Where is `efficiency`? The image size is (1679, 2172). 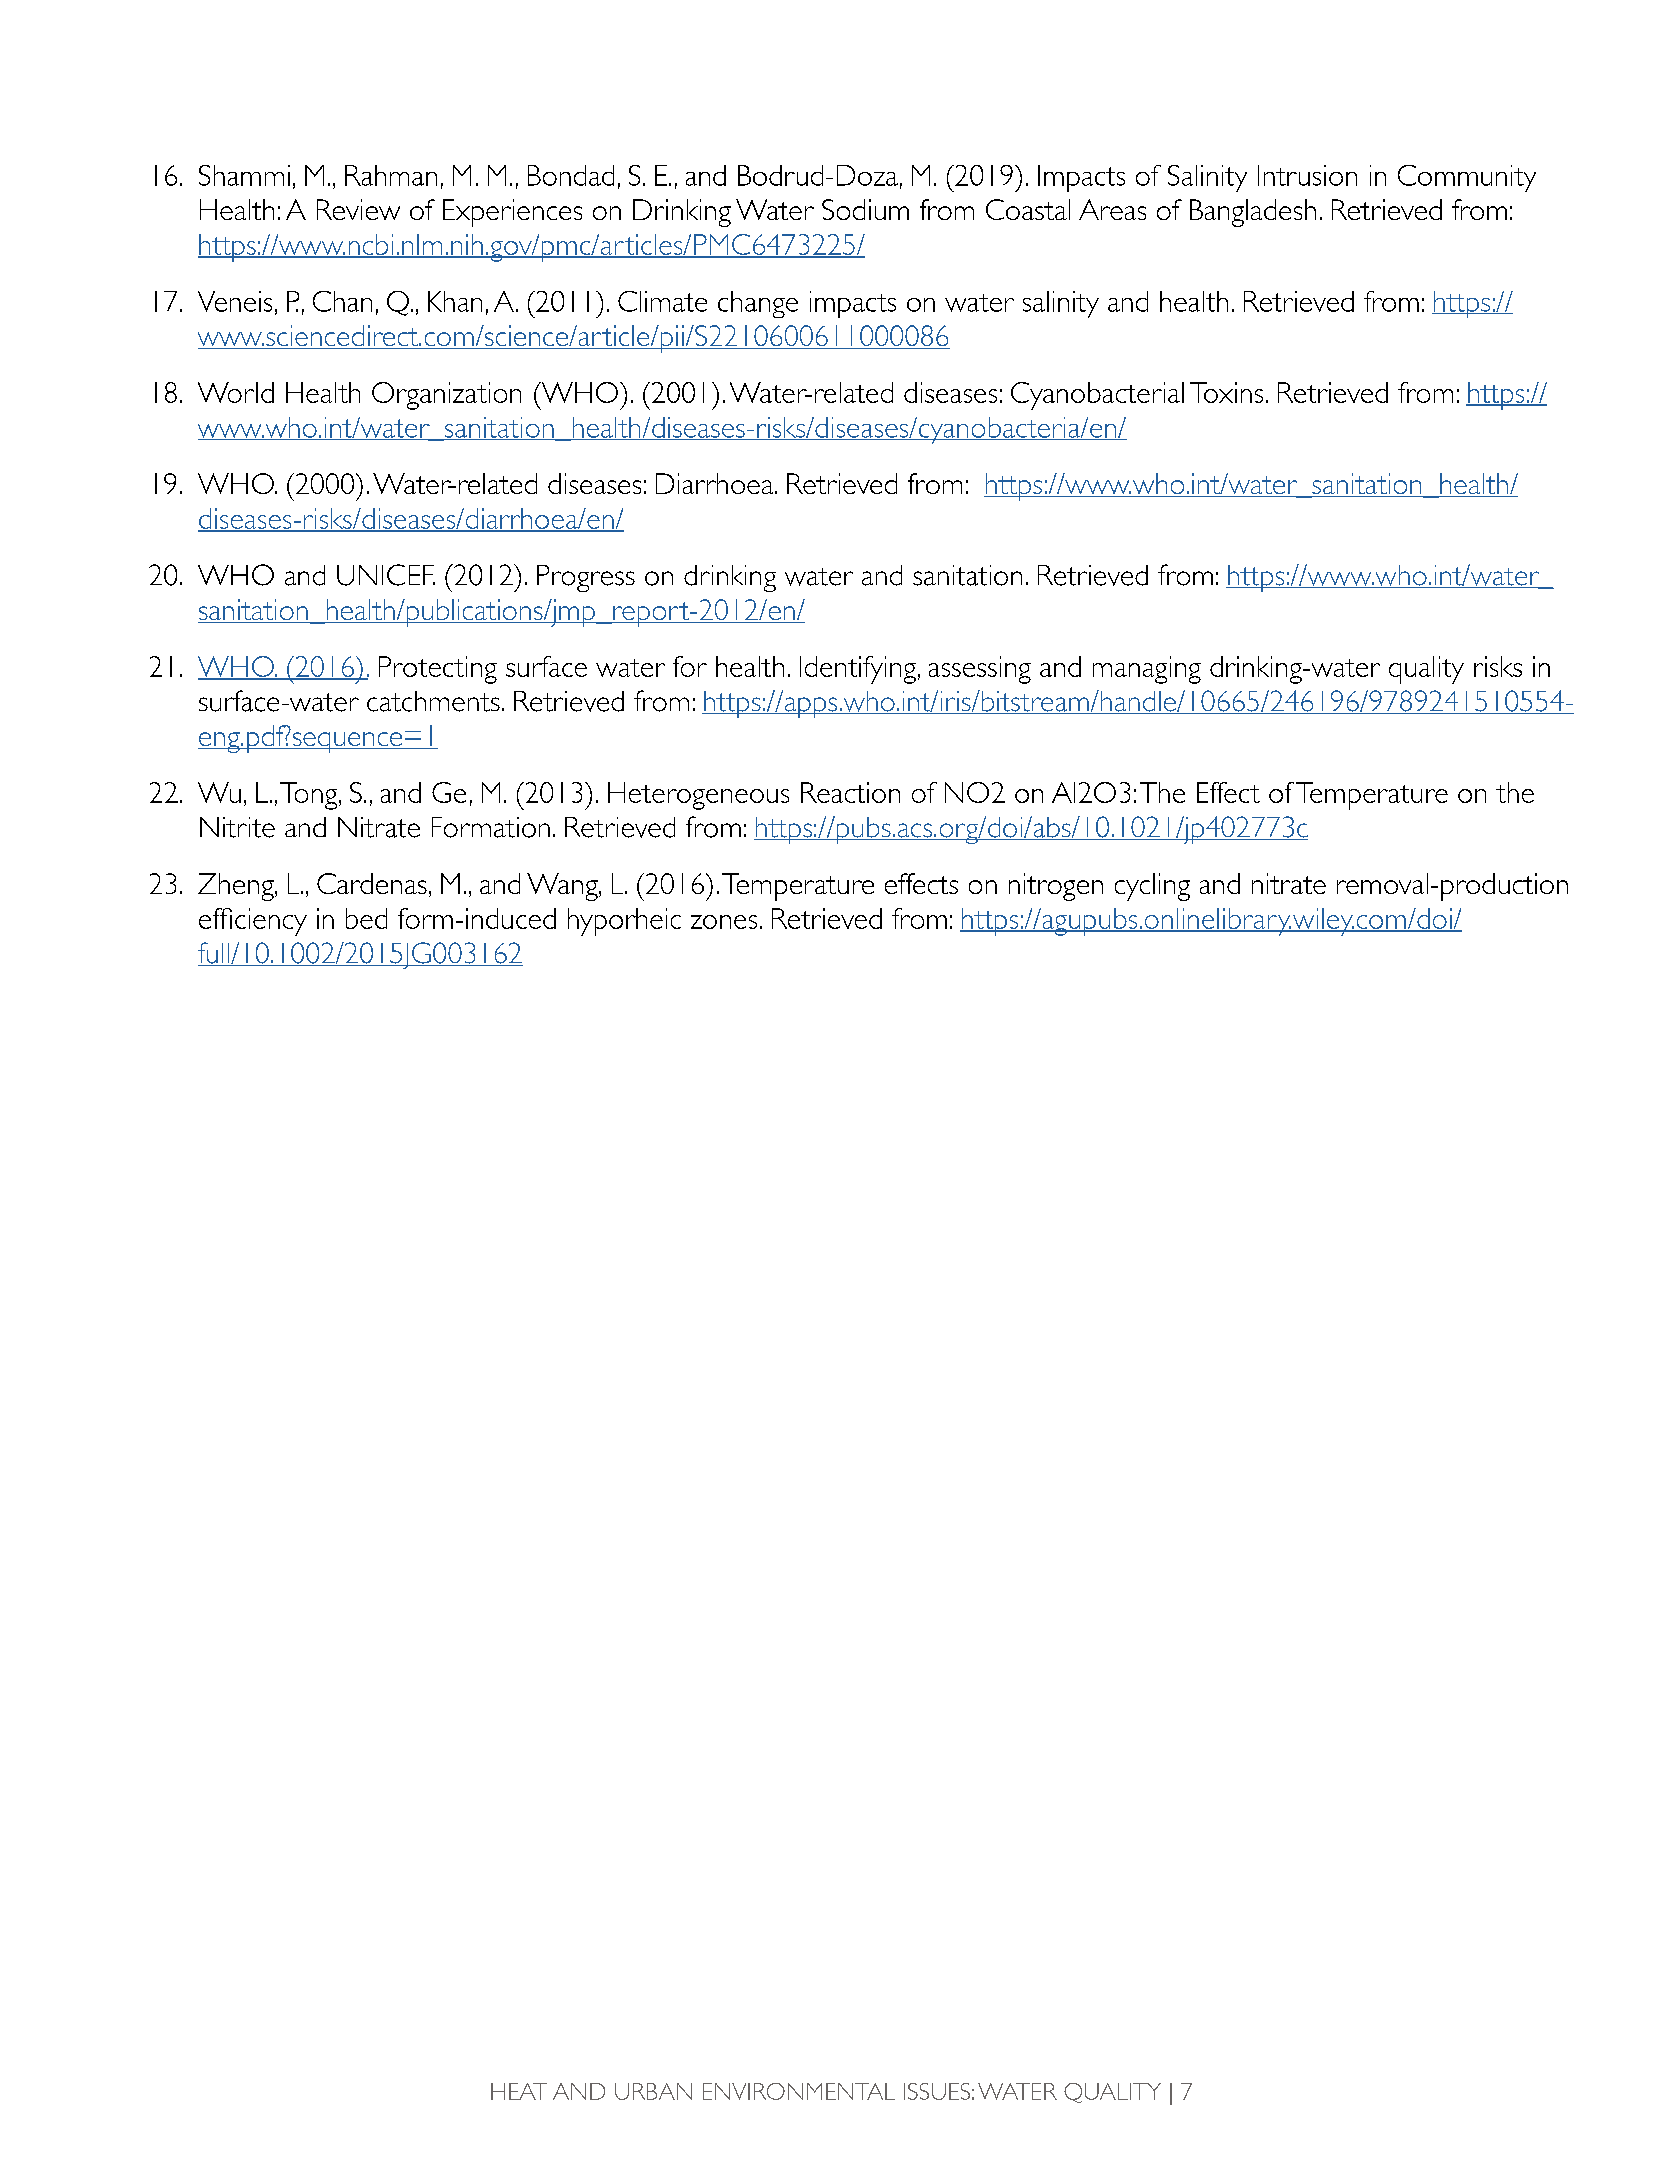
efficiency is located at coordinates (253, 922).
